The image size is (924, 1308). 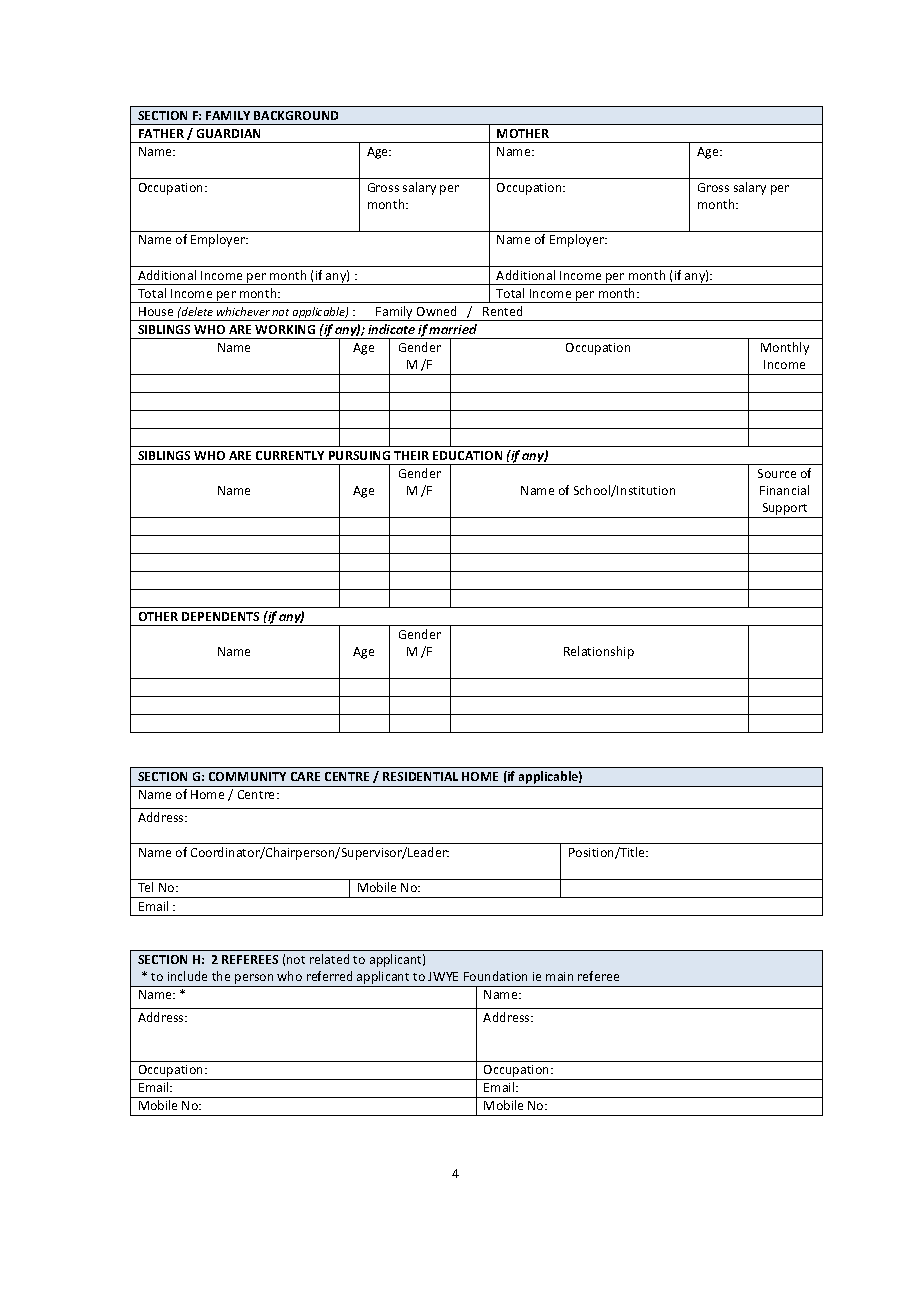 I want to click on Source, so click(x=777, y=473).
